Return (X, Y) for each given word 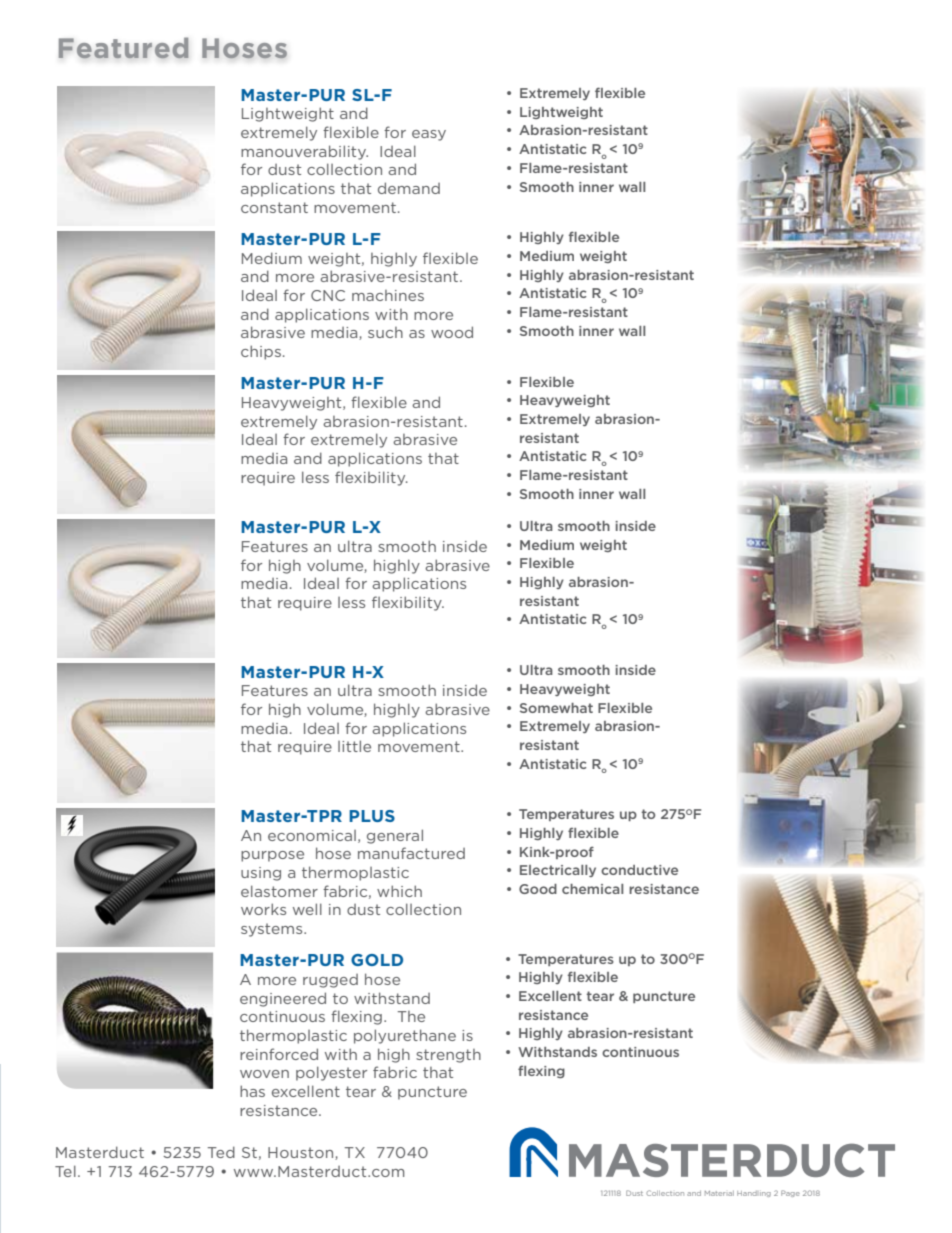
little (354, 746)
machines (388, 295)
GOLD (377, 960)
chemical (592, 889)
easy (429, 135)
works (263, 909)
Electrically (558, 871)
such (385, 332)
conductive (639, 870)
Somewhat (556, 708)
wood (452, 332)
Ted (221, 1152)
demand (409, 188)
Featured (124, 48)
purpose (272, 856)
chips (261, 352)
